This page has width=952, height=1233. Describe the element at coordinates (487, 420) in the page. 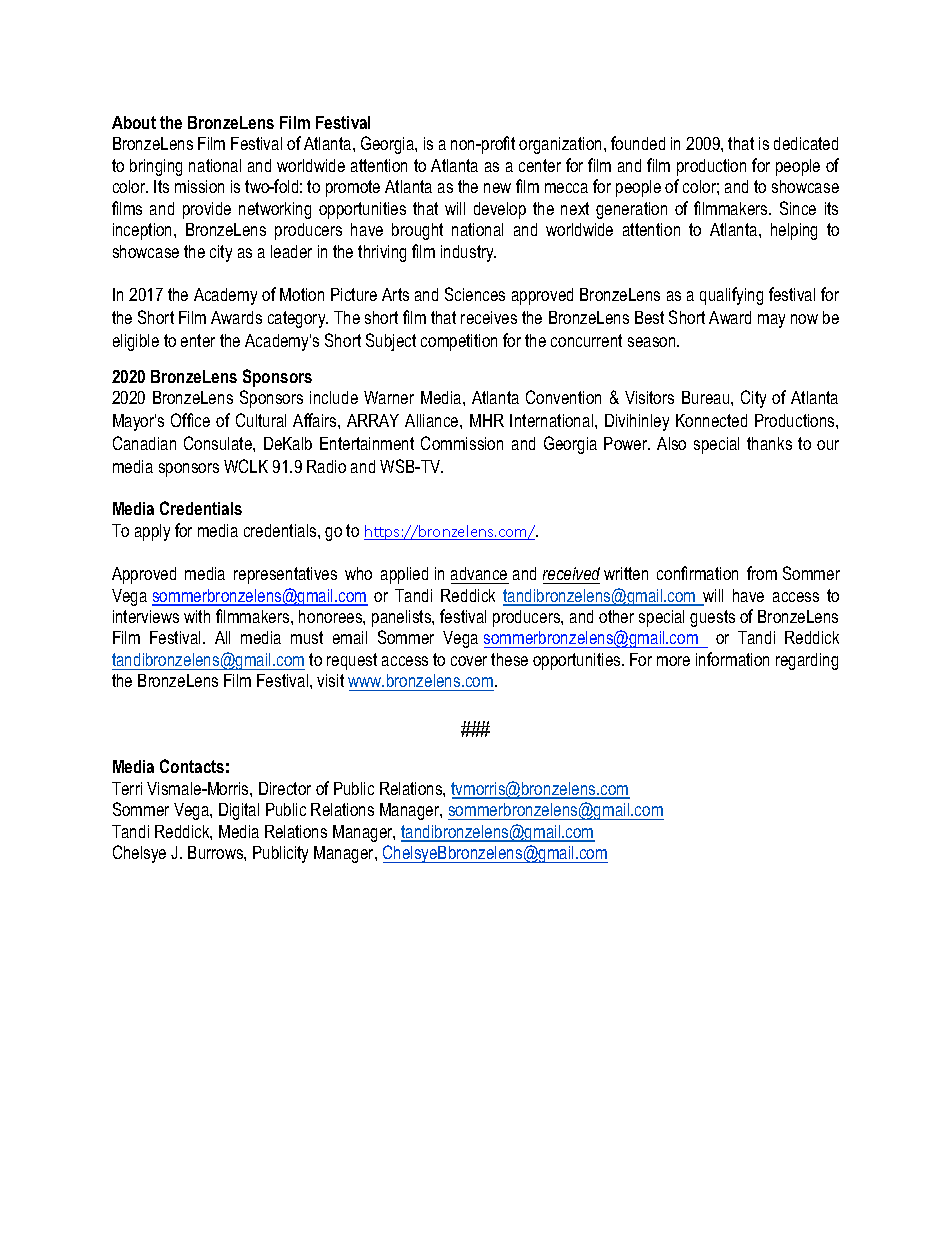

I see `MHR` at that location.
